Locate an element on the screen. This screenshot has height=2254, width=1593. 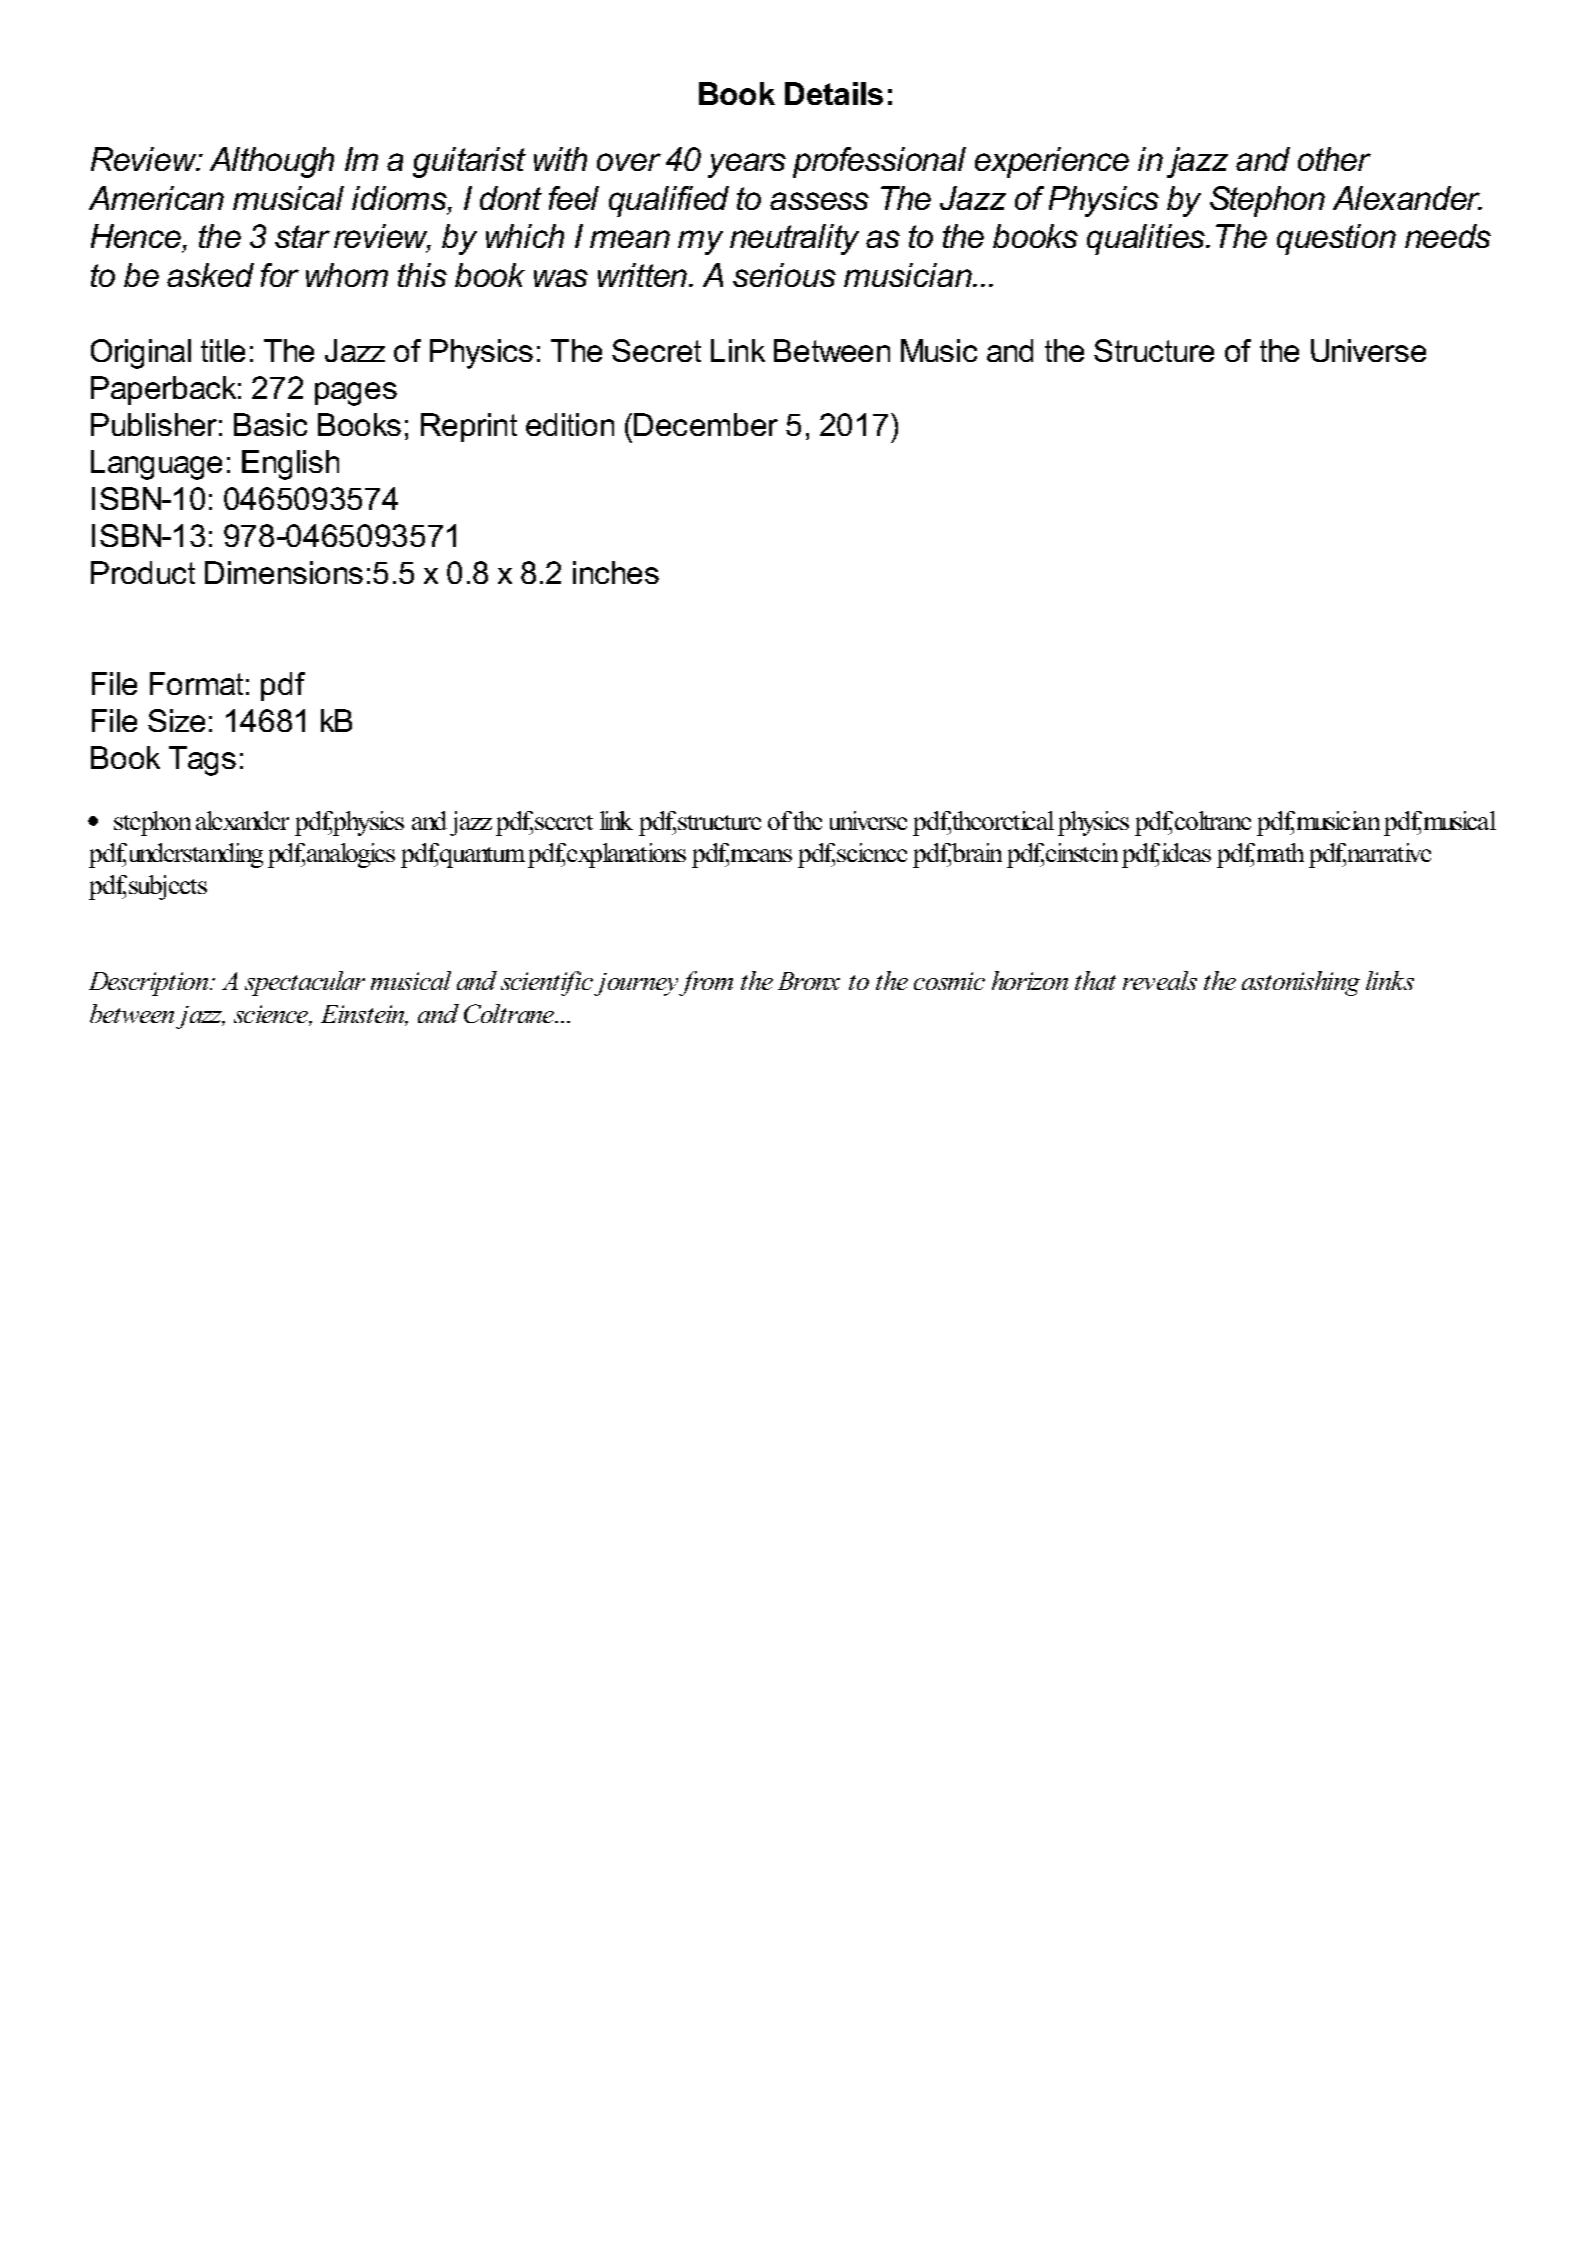
astonishing is located at coordinates (1301, 983).
